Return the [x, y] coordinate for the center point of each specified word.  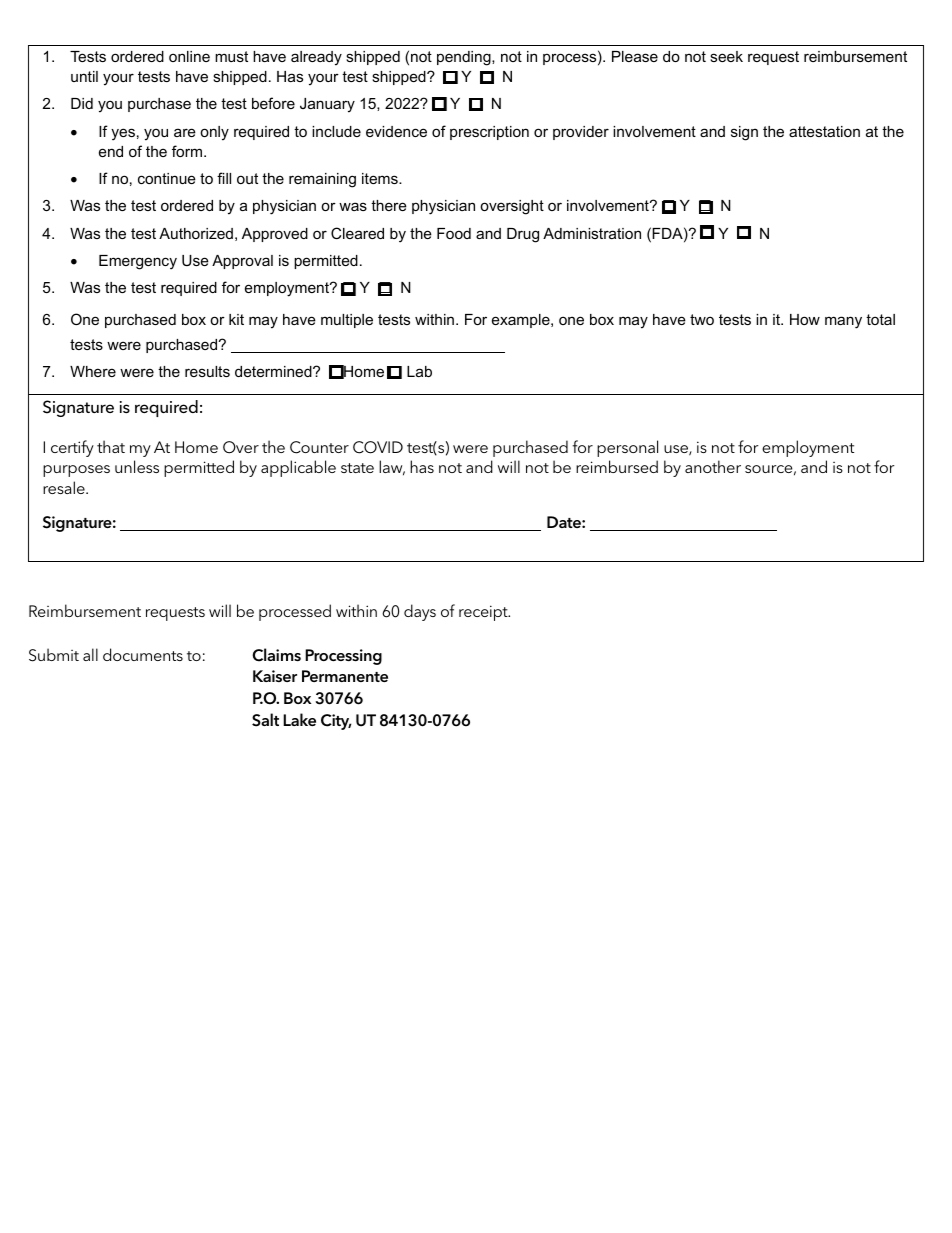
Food [454, 233]
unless [137, 466]
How [805, 319]
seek [726, 56]
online [189, 56]
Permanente [345, 676]
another [713, 466]
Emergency [138, 262]
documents [143, 654]
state [357, 468]
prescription [489, 133]
